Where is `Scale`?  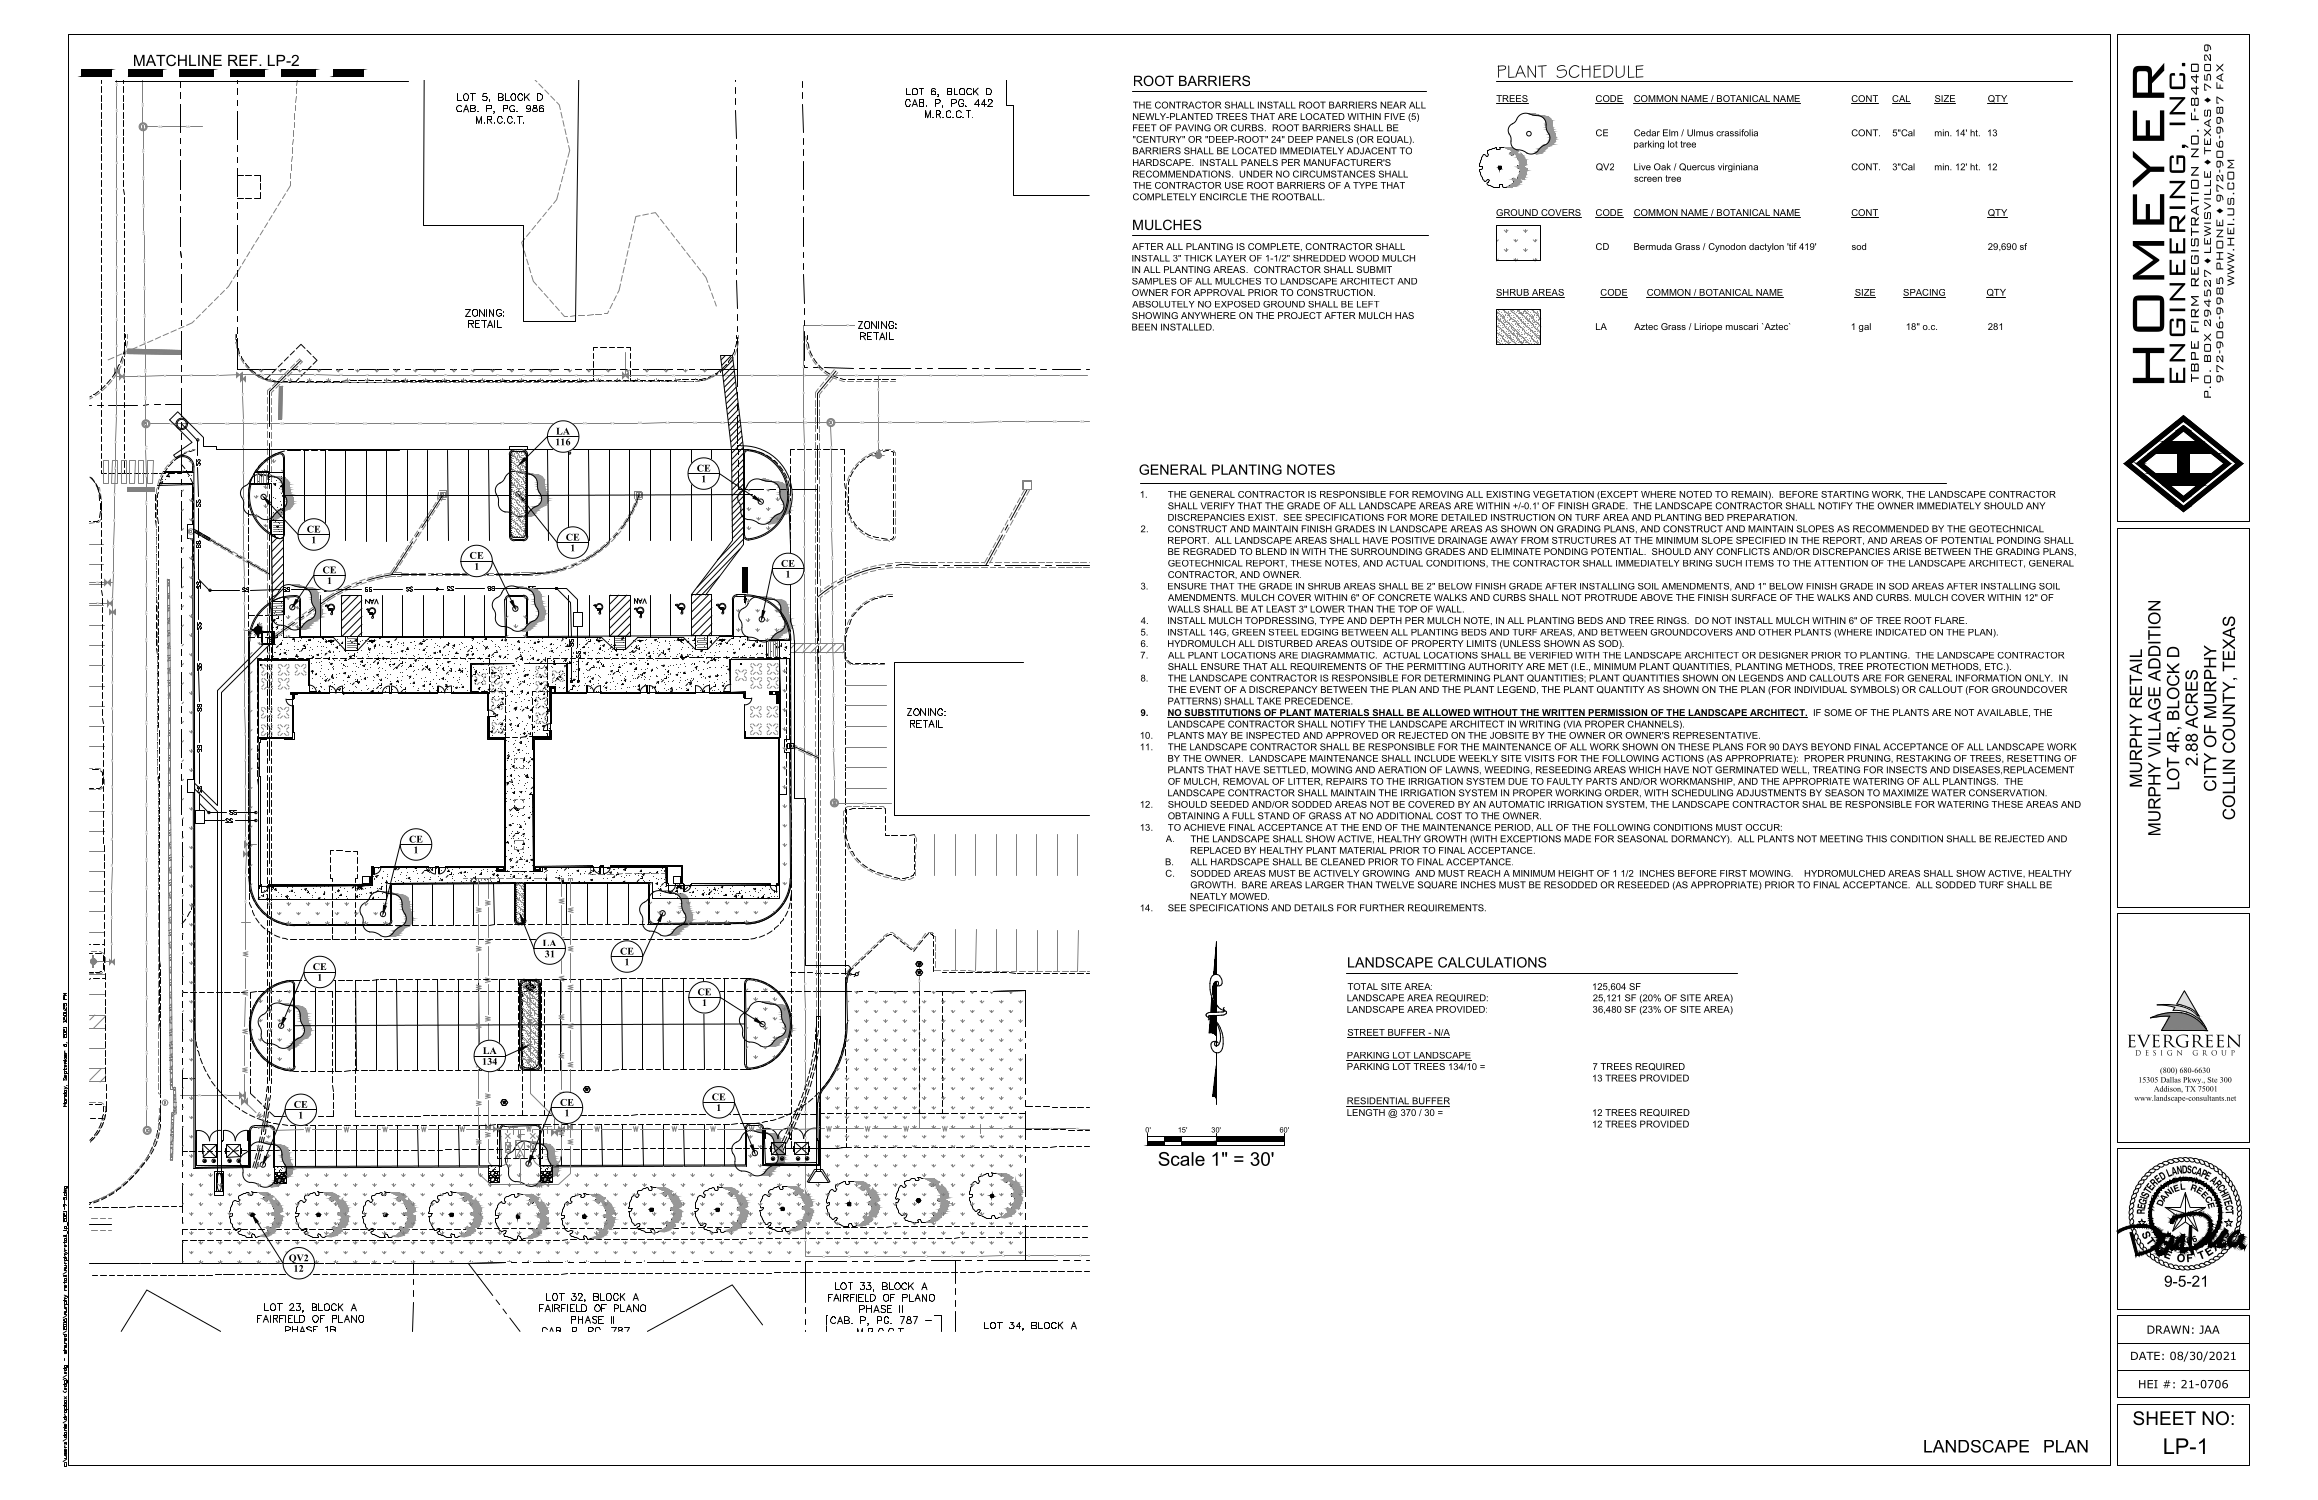 Scale is located at coordinates (1181, 1159).
